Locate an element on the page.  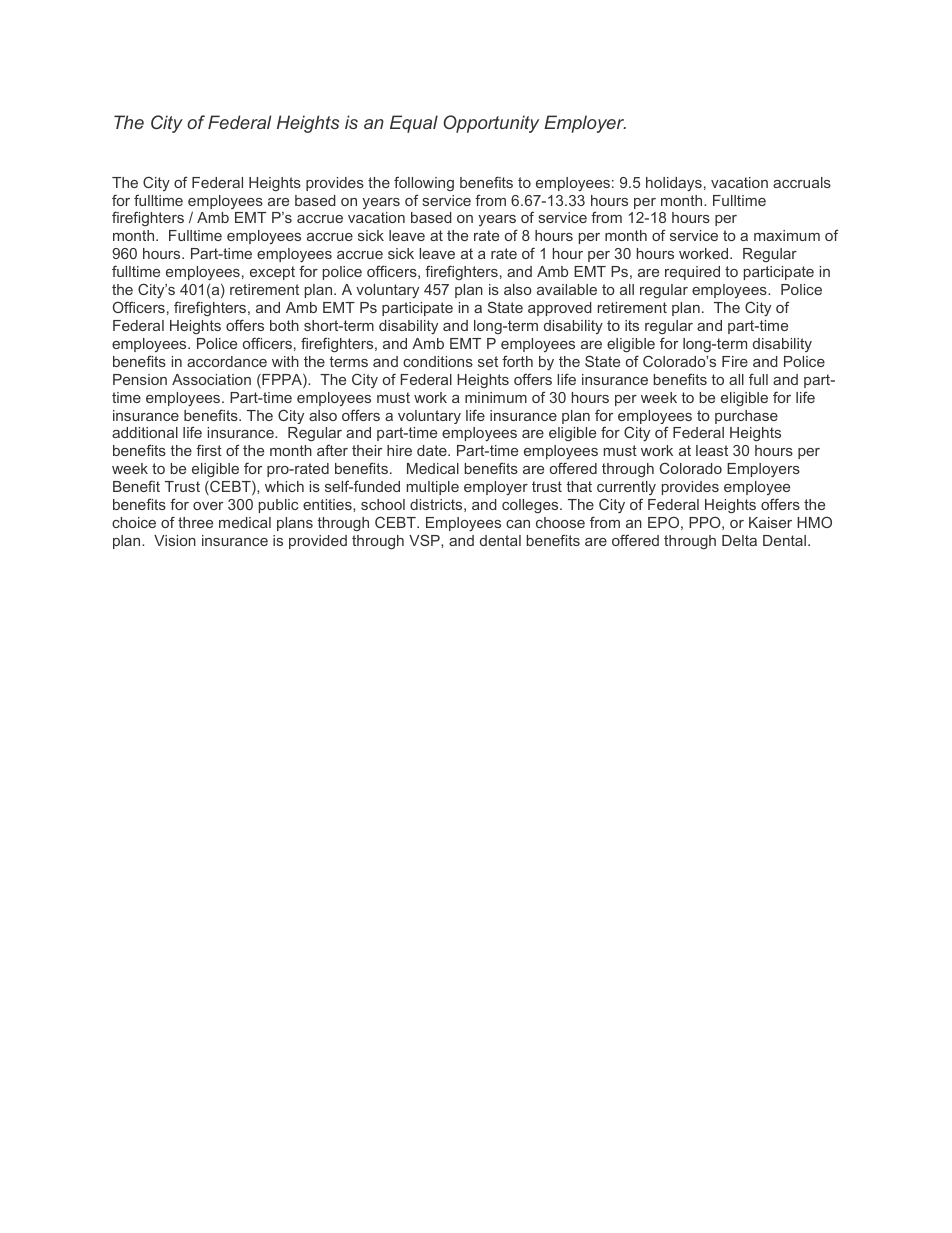
required is located at coordinates (692, 273).
